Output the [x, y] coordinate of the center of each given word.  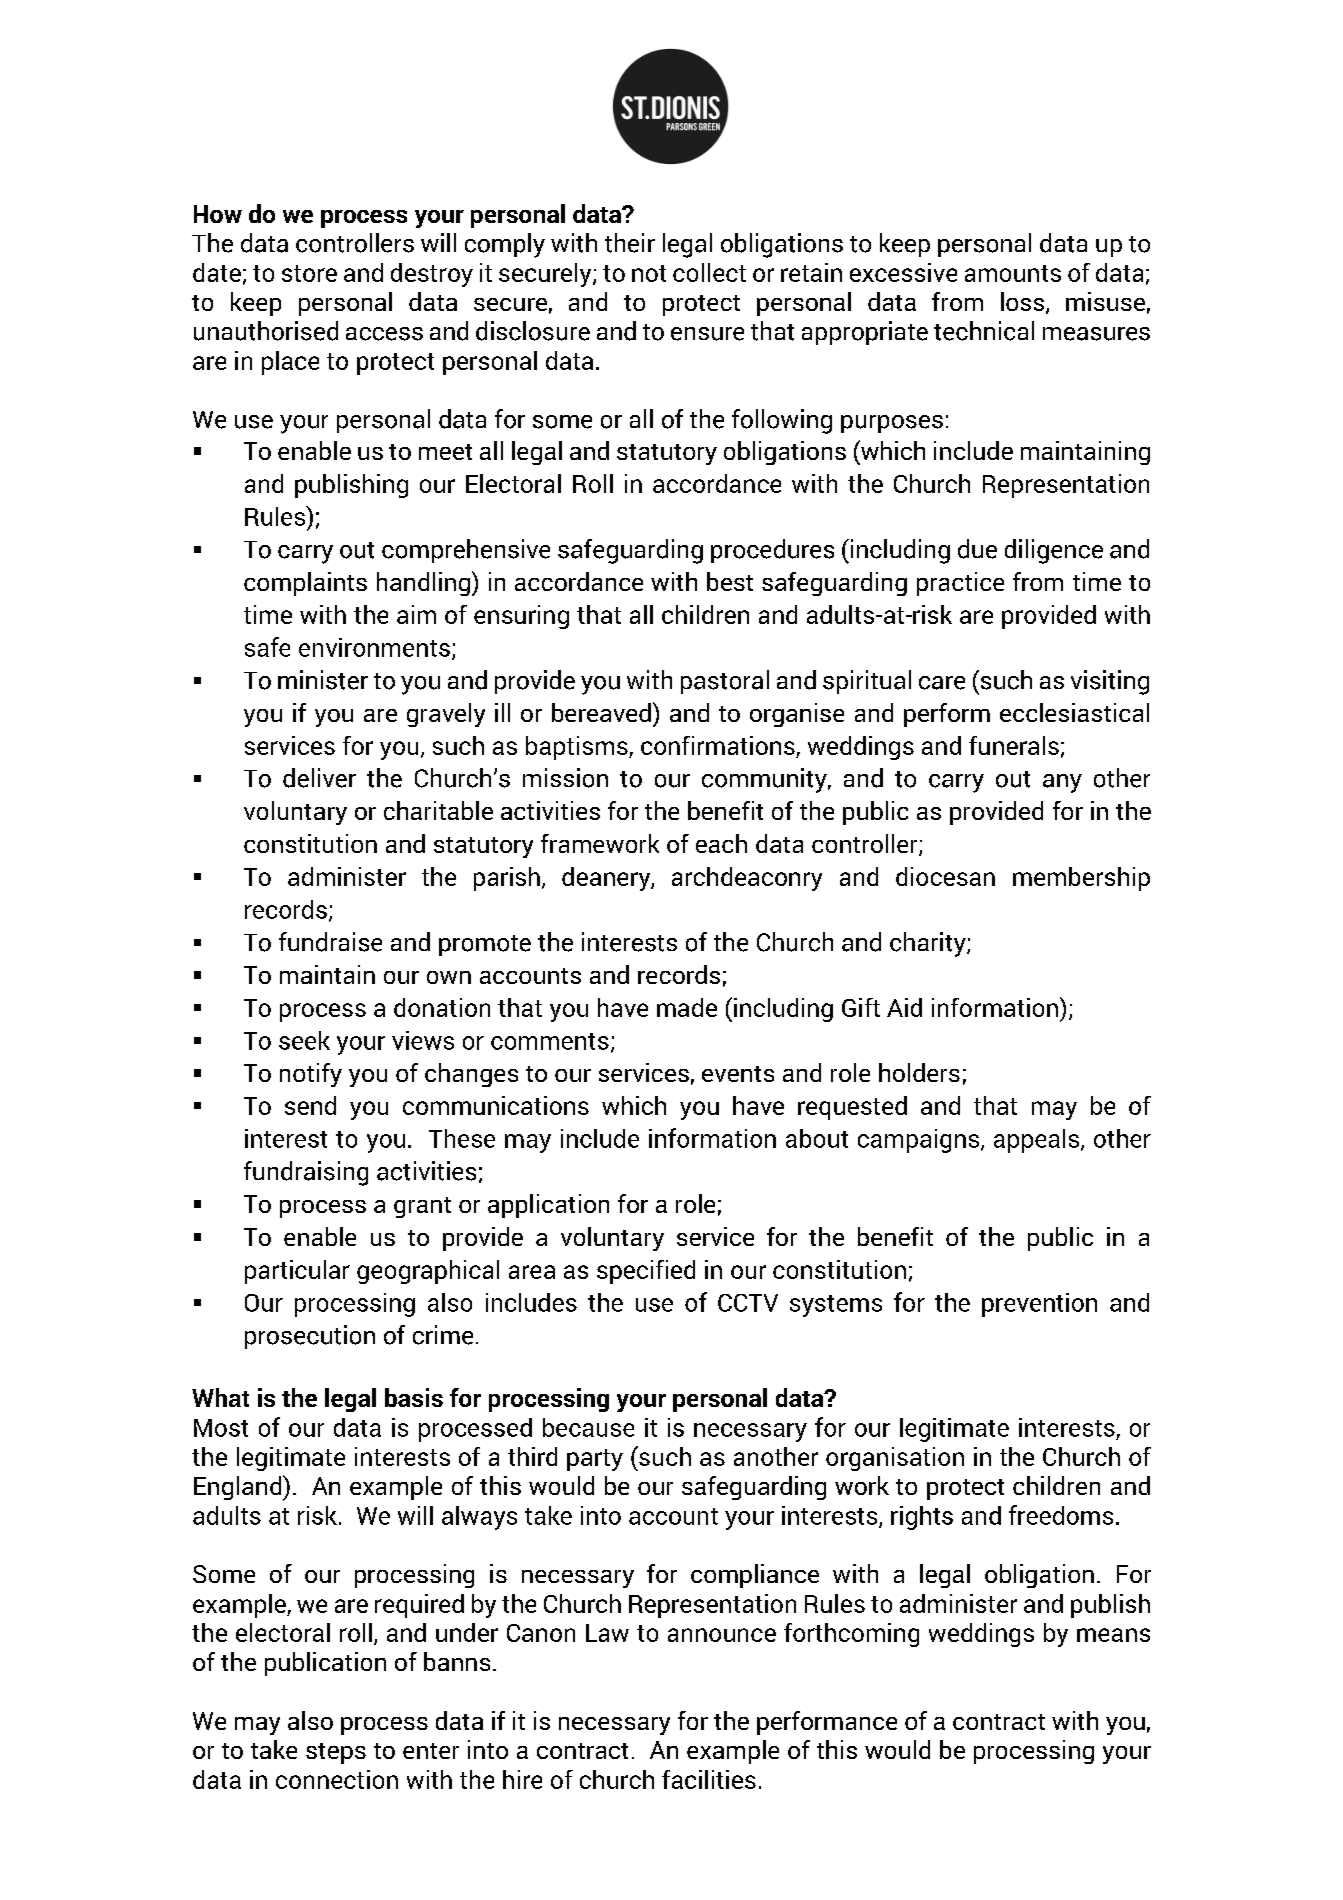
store [309, 273]
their [630, 243]
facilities [709, 1779]
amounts [1013, 273]
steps [336, 1753]
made [687, 1007]
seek [304, 1040]
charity [929, 944]
